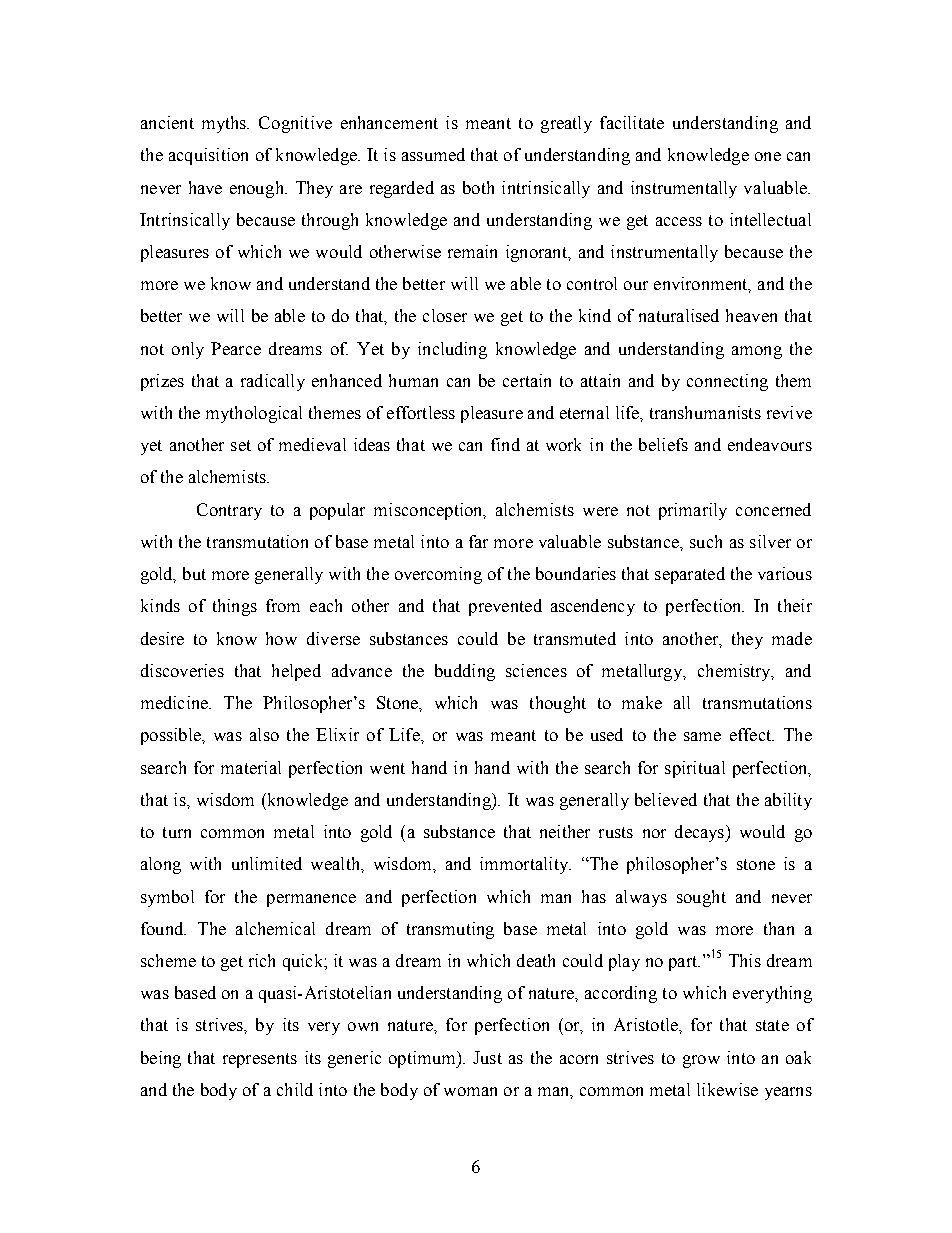  Describe the element at coordinates (433, 154) in the page. I see `assumed` at that location.
